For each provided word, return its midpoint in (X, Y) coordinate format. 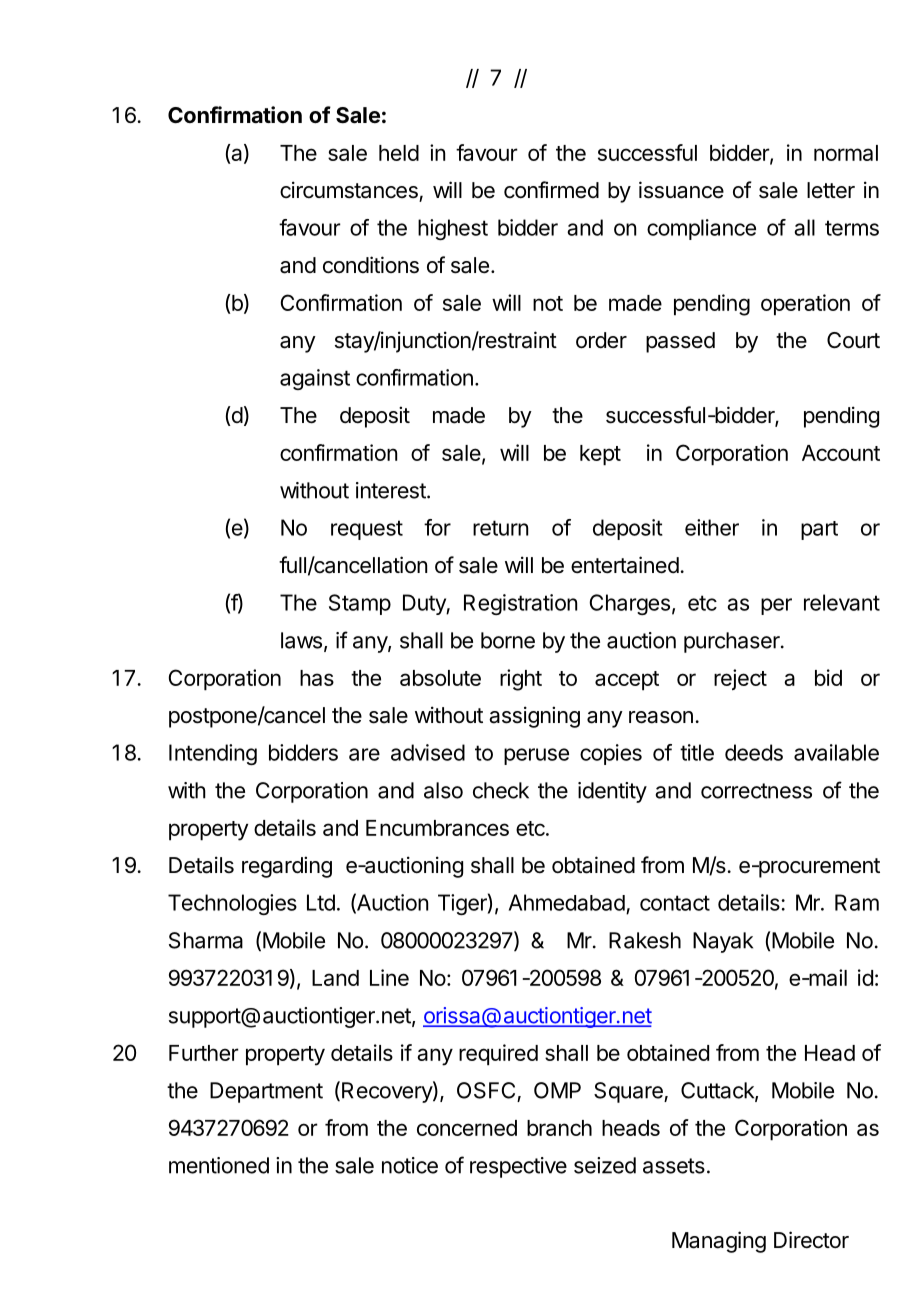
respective (518, 1167)
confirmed (551, 190)
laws (301, 640)
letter (831, 190)
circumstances (349, 190)
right (521, 680)
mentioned (219, 1165)
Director (811, 1240)
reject (740, 679)
